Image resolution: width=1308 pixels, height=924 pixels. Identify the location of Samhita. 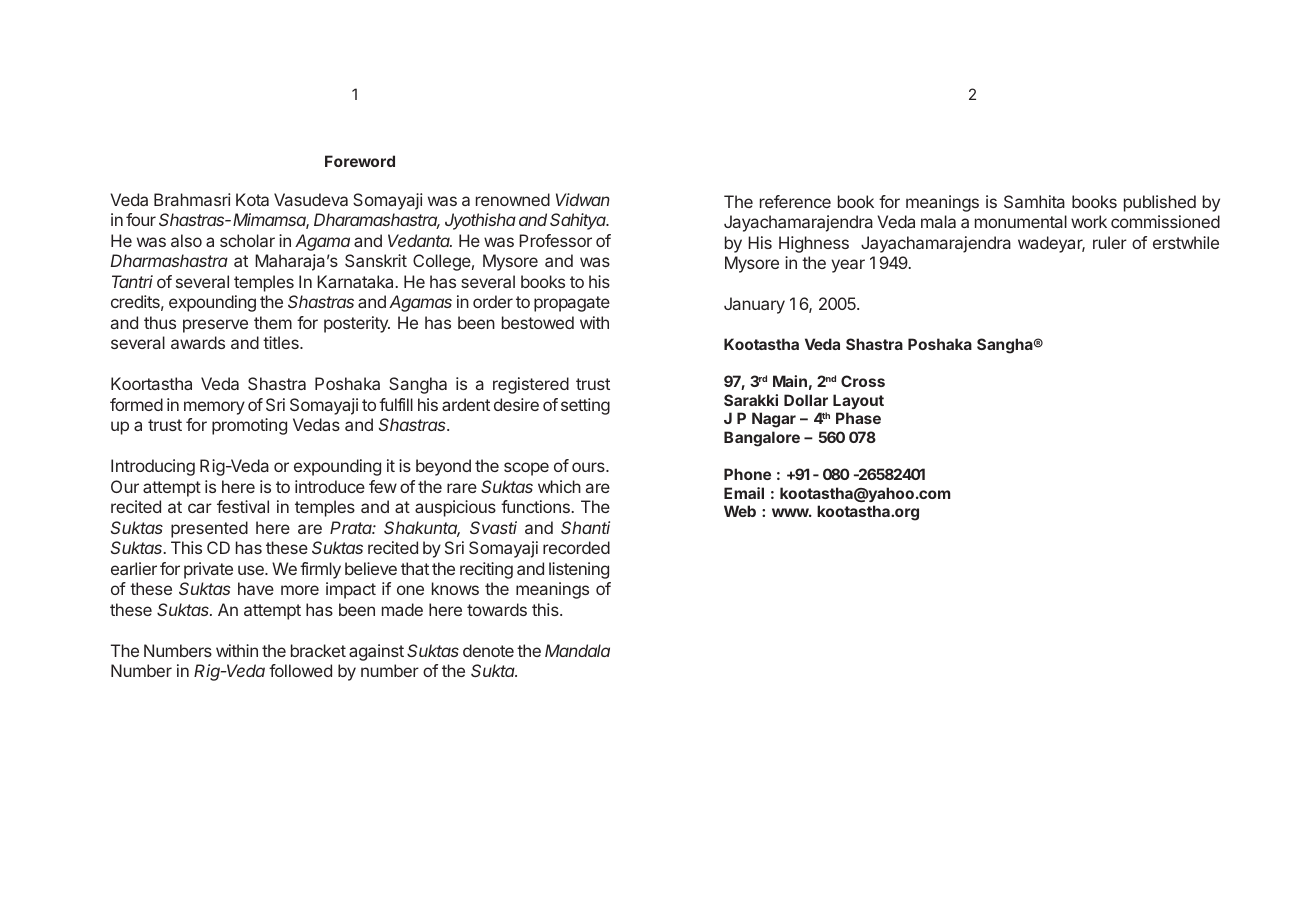
(1034, 201).
